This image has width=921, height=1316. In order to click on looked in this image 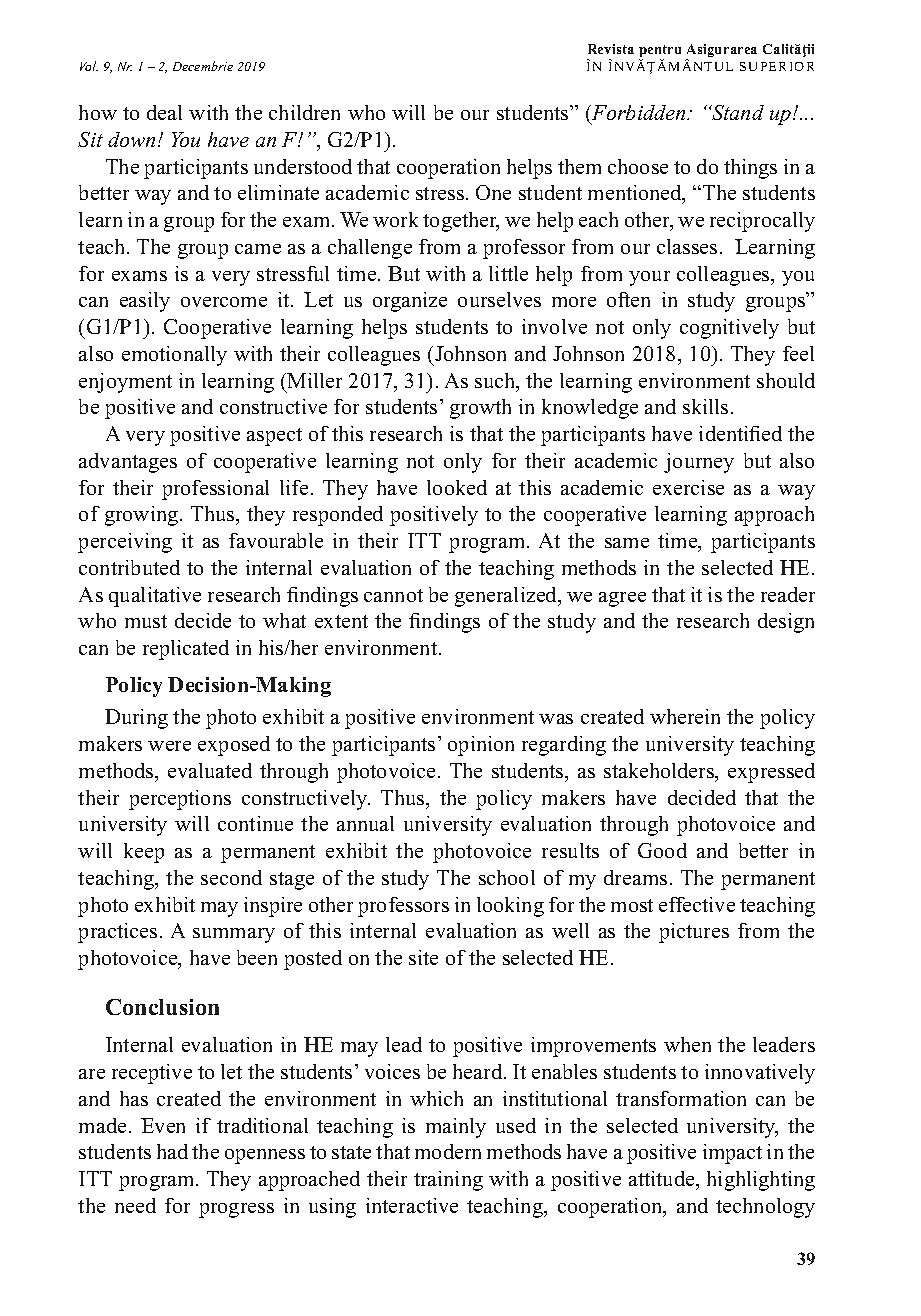, I will do `click(457, 487)`.
